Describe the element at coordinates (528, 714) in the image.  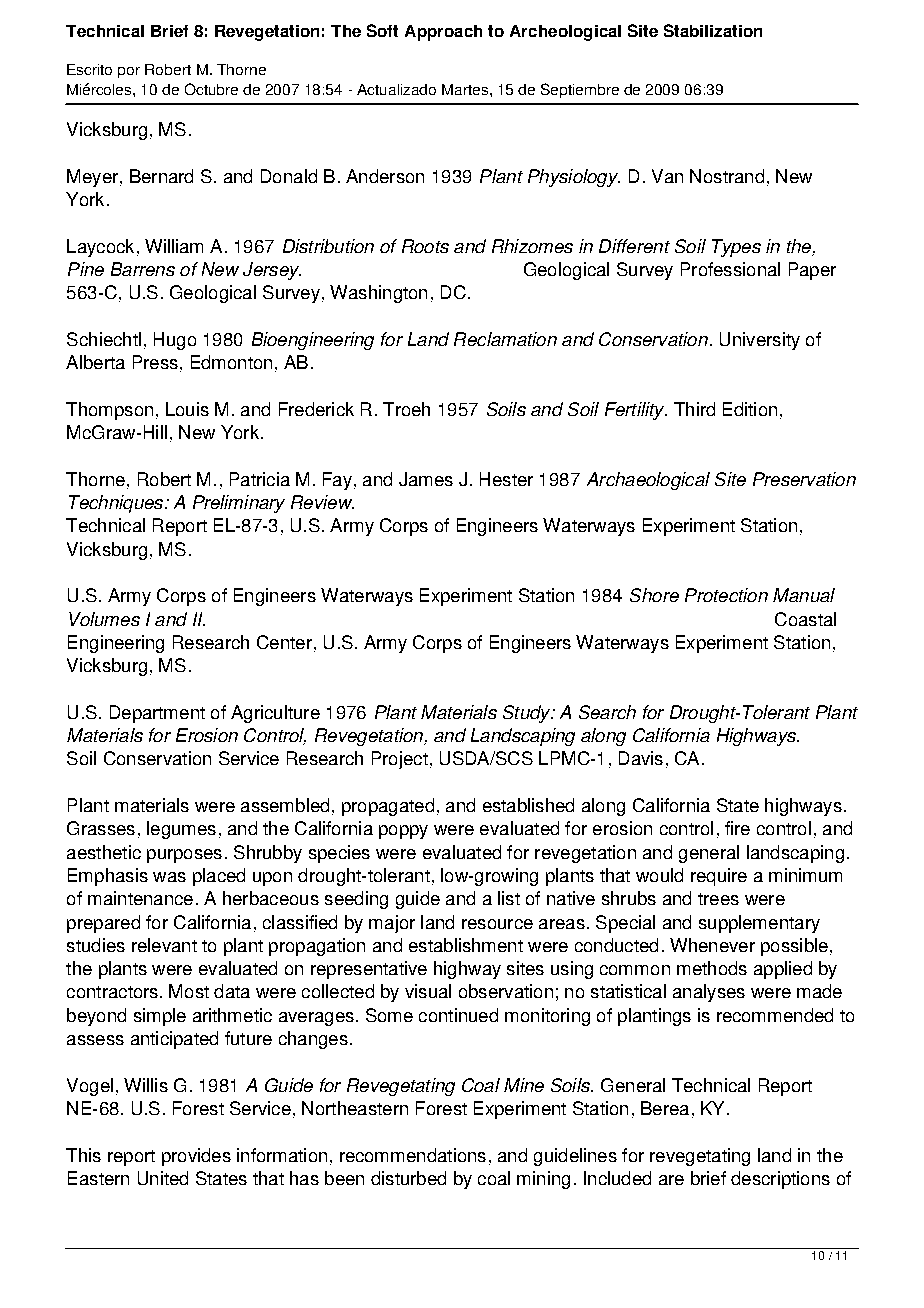
I see `Study` at that location.
